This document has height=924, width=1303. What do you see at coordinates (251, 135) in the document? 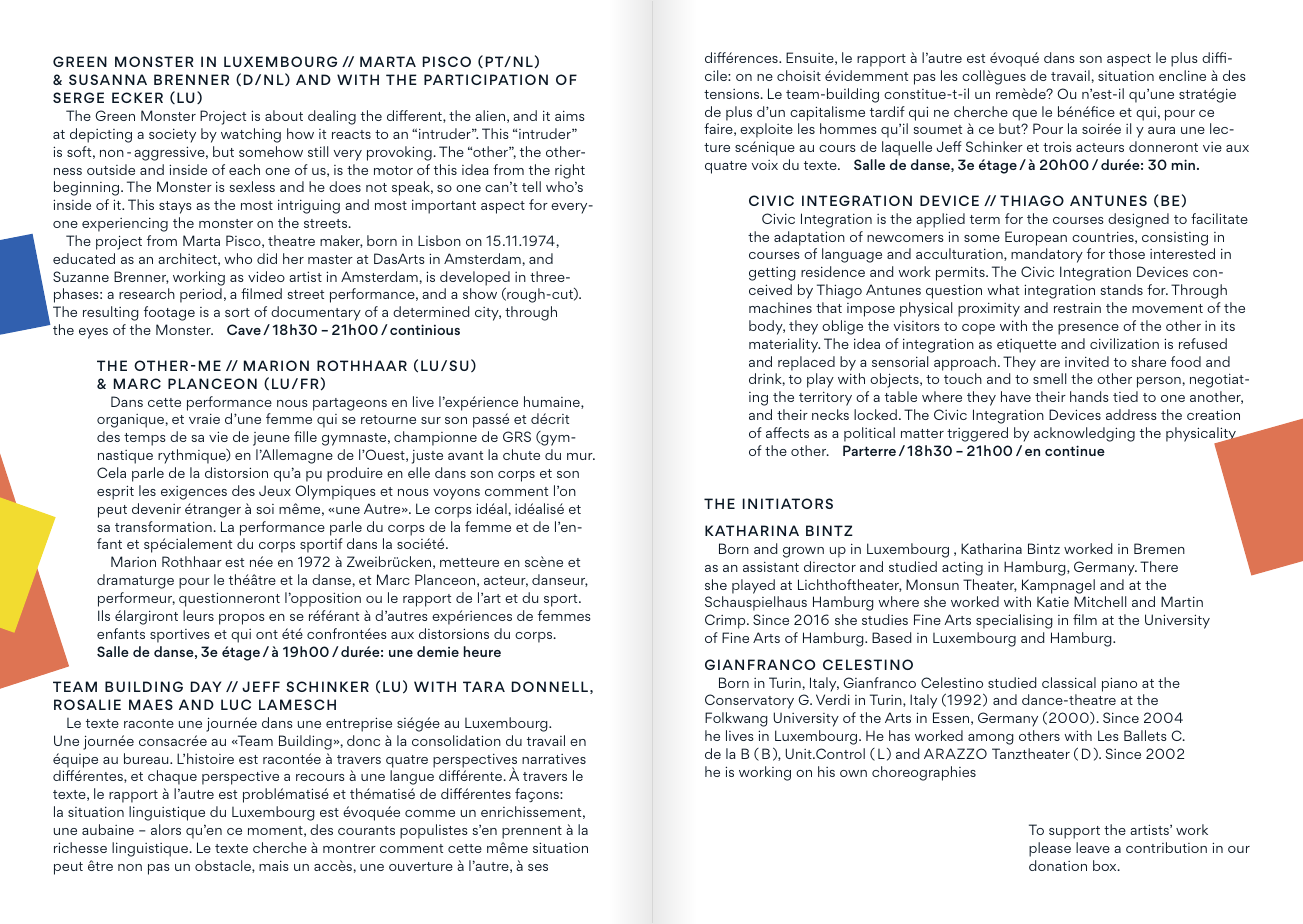
I see `watching` at bounding box center [251, 135].
